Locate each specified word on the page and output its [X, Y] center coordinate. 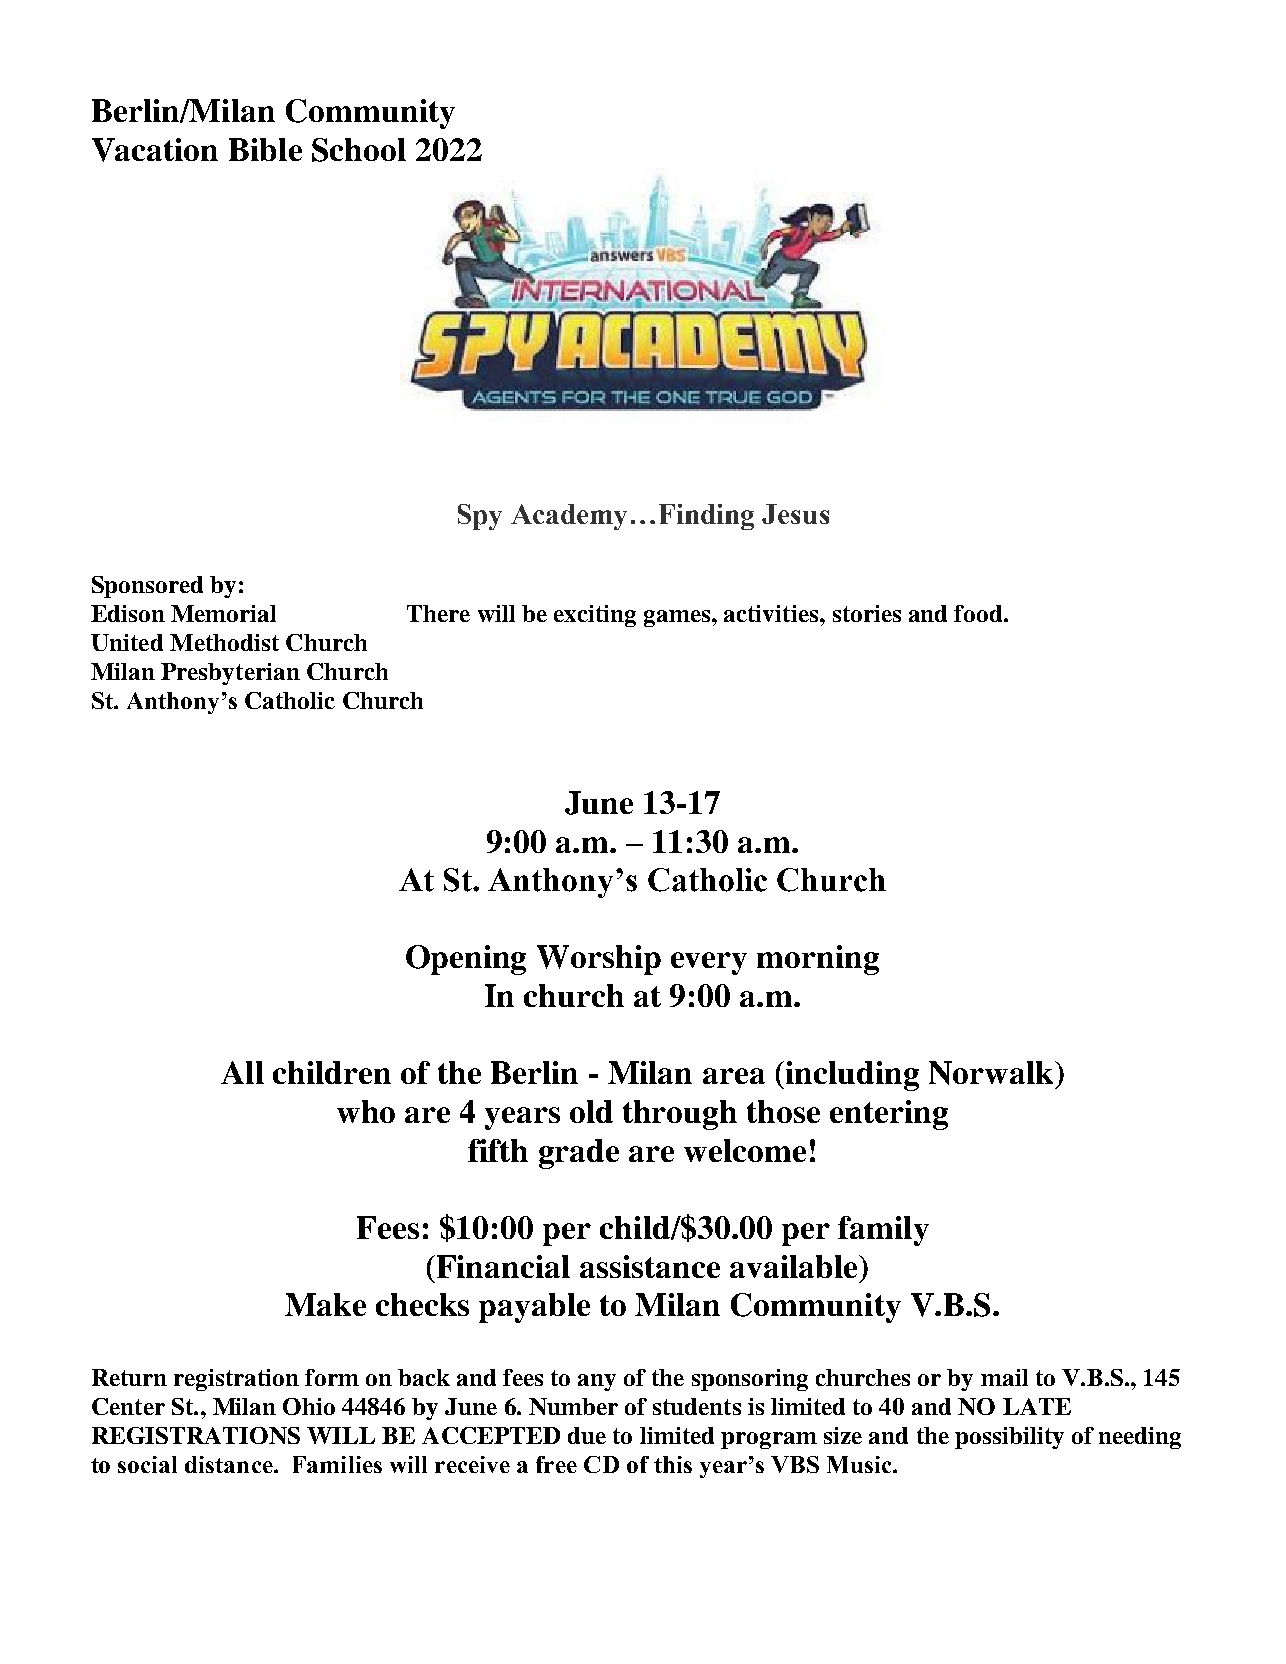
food [979, 613]
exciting [595, 616]
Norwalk [992, 1073]
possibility [1009, 1438]
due [587, 1435]
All [242, 1072]
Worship [599, 960]
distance [230, 1464]
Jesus [795, 514]
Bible [265, 149]
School [359, 150]
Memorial [223, 613]
